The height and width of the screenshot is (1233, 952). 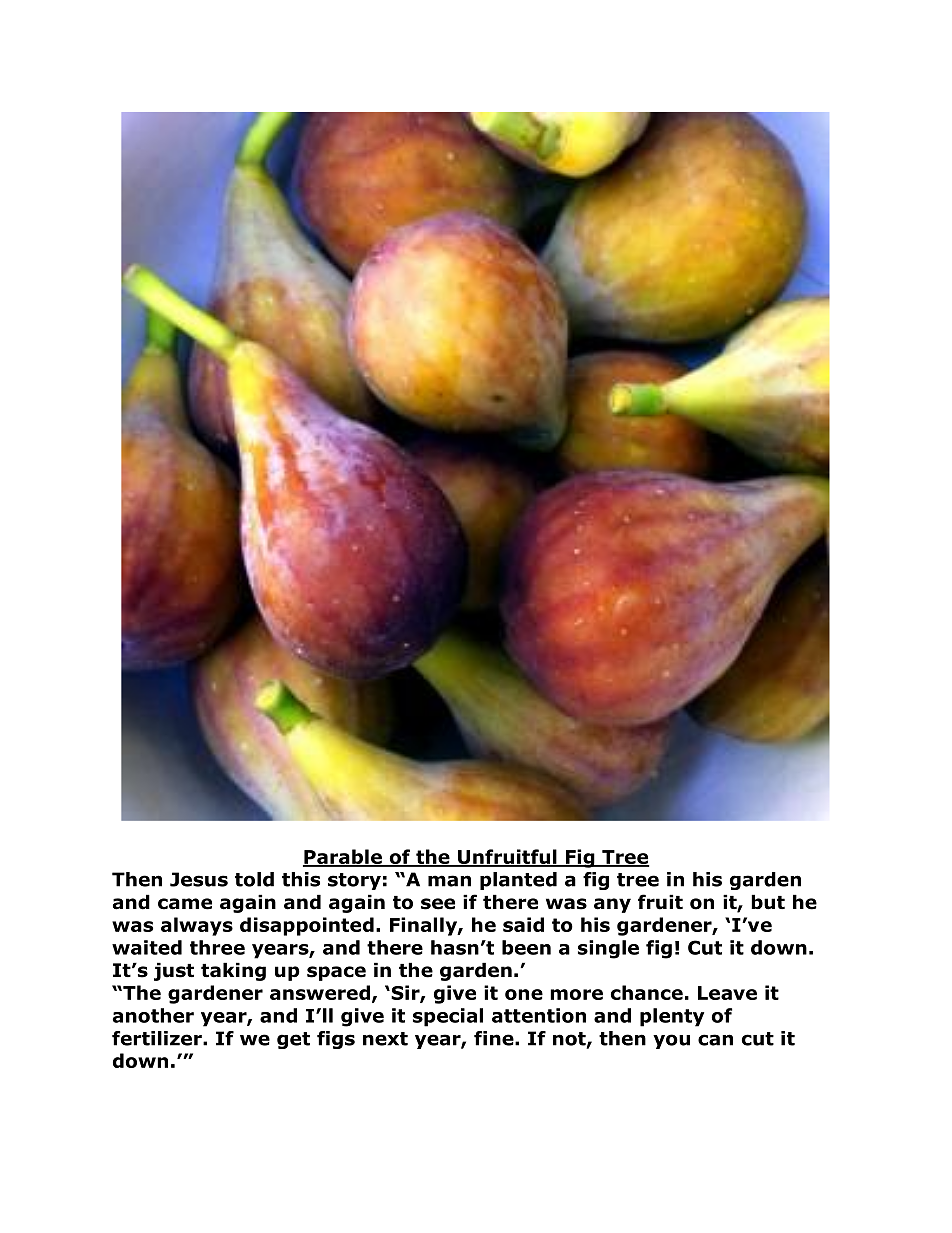 I want to click on Jesus, so click(x=199, y=879).
